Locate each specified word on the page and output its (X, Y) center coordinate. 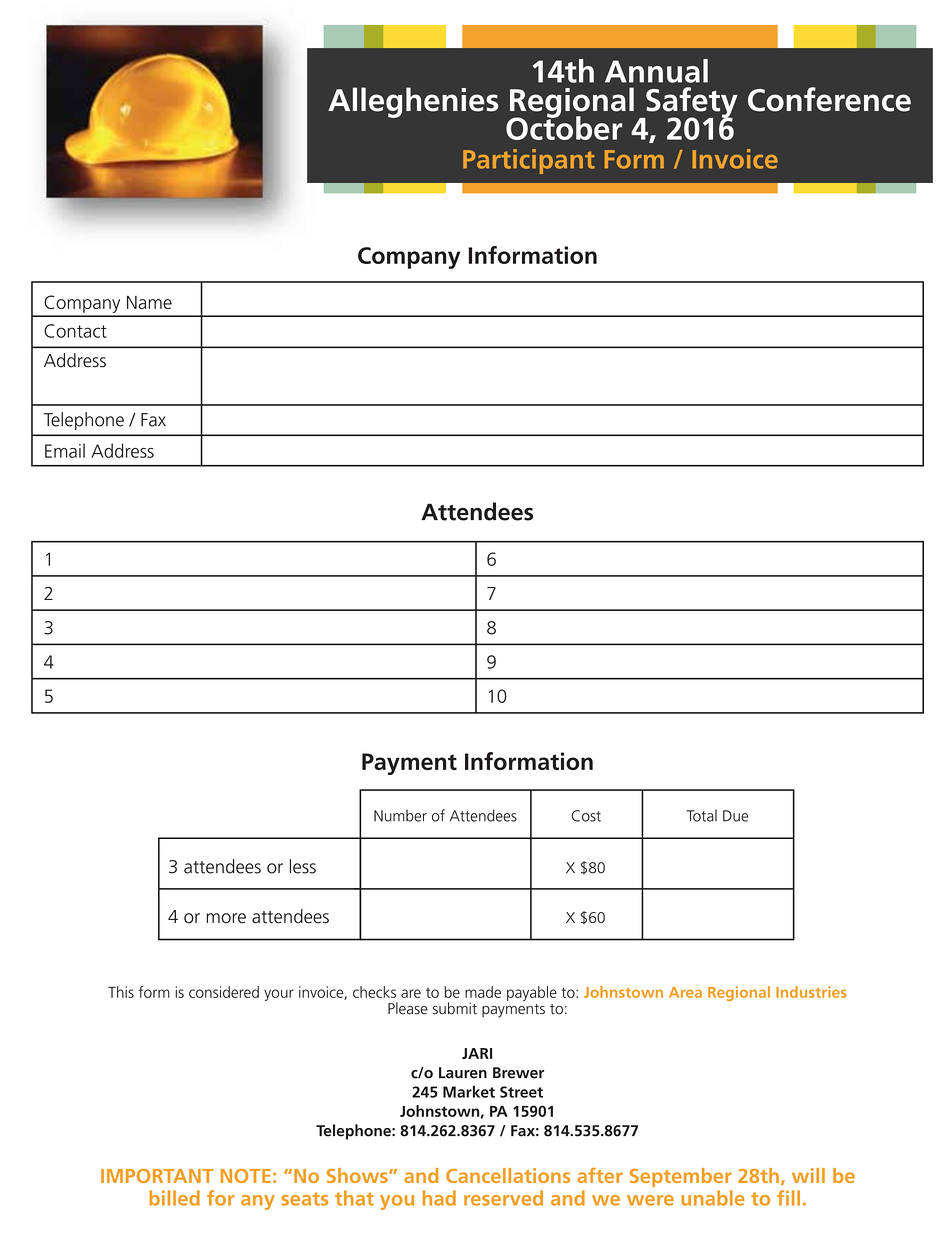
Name (149, 302)
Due (735, 816)
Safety (691, 103)
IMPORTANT (157, 1176)
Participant (529, 161)
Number (400, 815)
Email (65, 450)
